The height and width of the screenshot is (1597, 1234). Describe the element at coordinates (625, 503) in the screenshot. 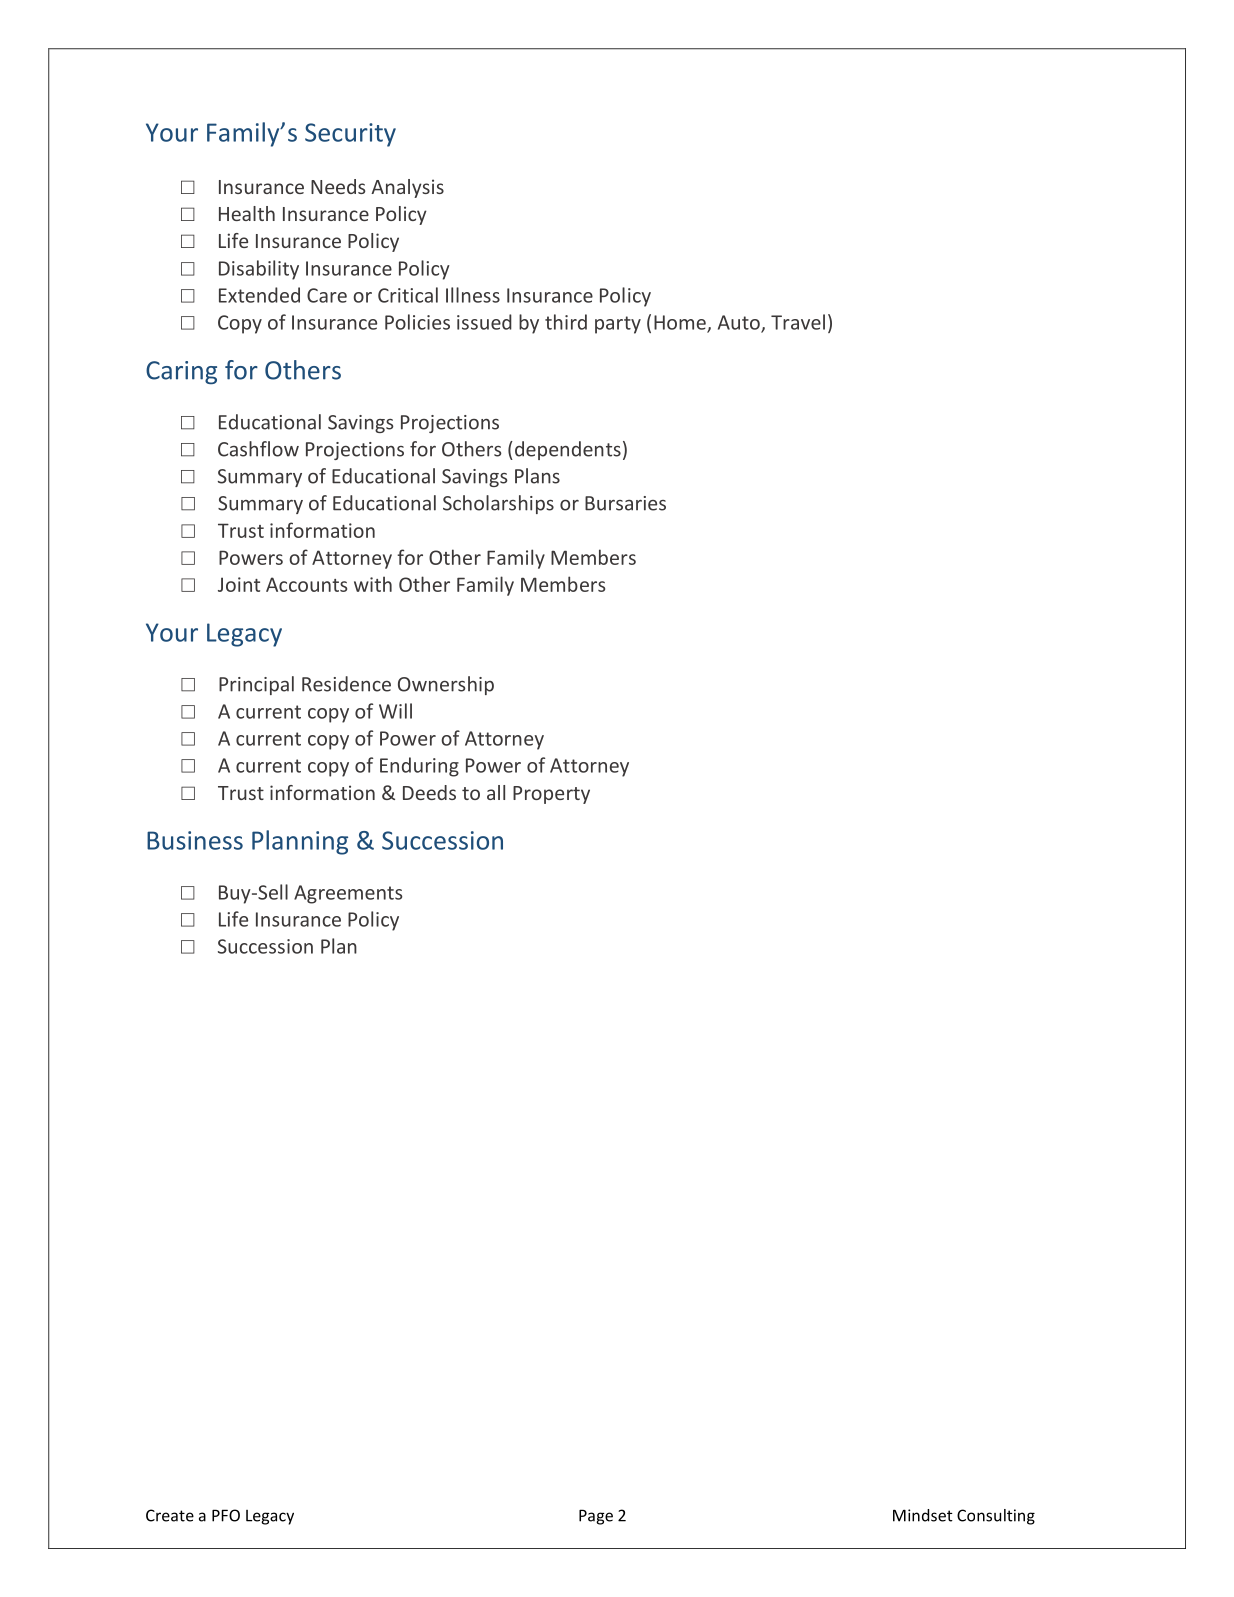

I see `Bursaries` at that location.
